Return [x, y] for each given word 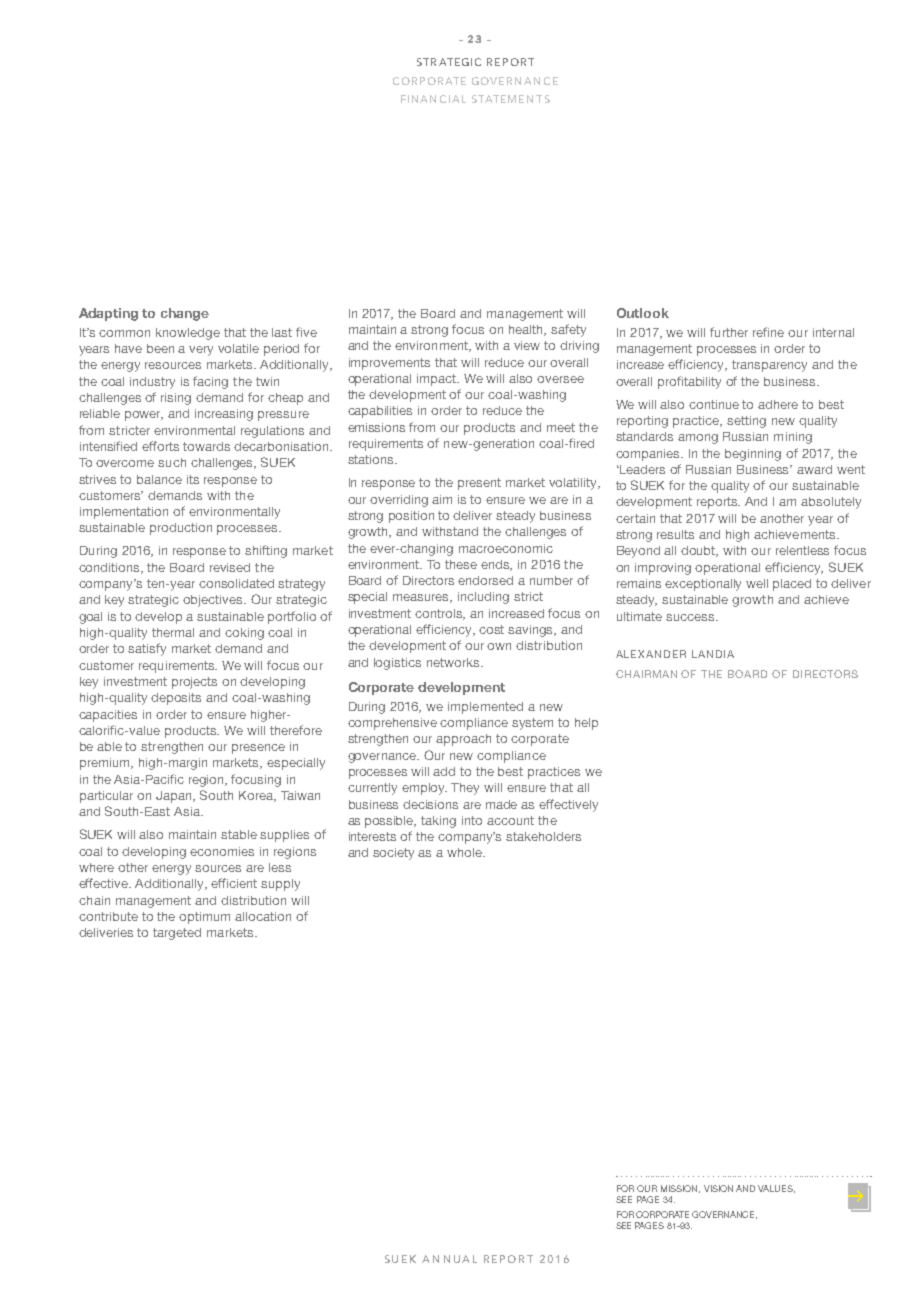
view [527, 345]
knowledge [188, 334]
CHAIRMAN [646, 674]
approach [463, 740]
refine [768, 332]
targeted [177, 934]
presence [258, 749]
